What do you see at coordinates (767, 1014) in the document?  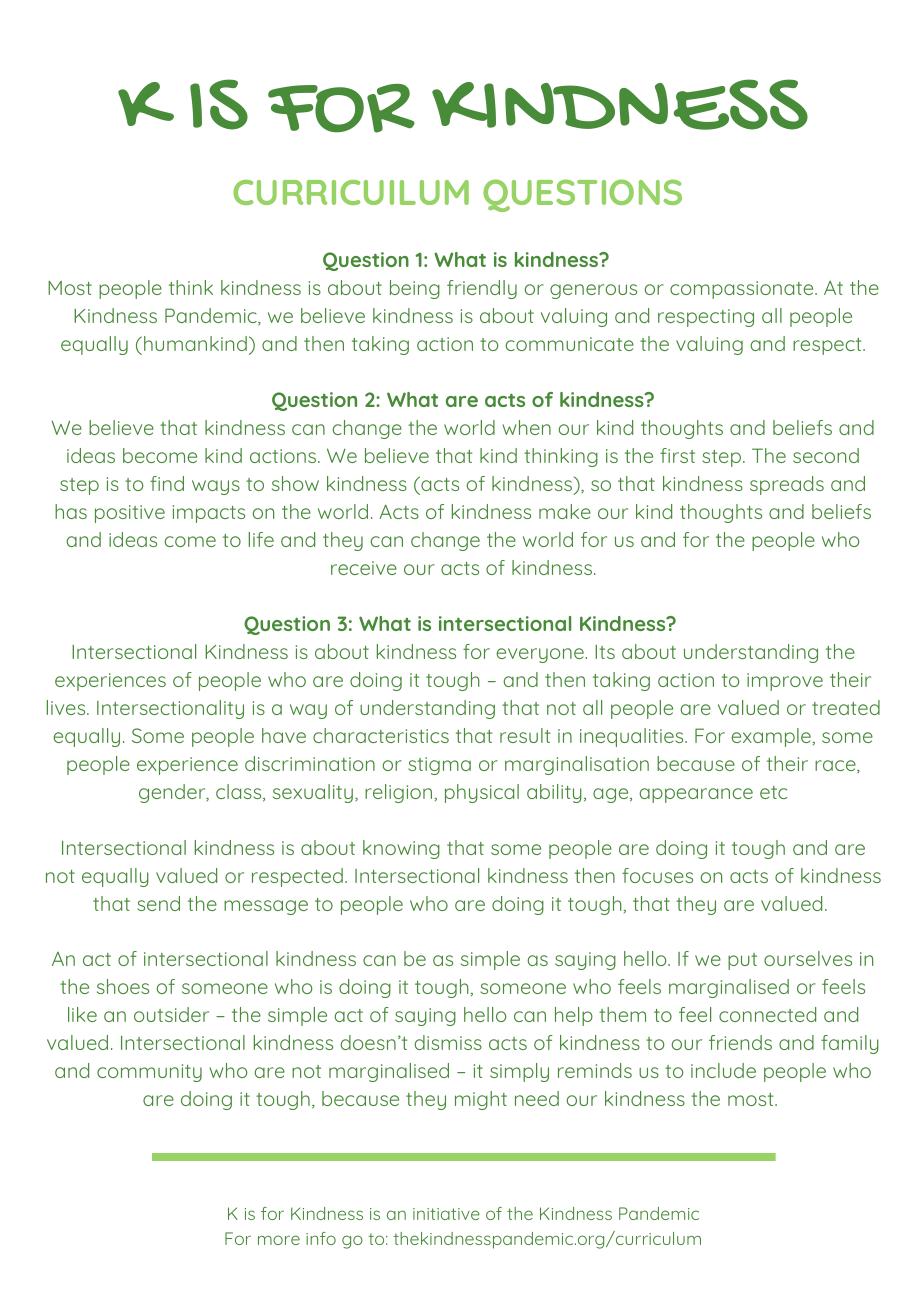 I see `connected` at bounding box center [767, 1014].
